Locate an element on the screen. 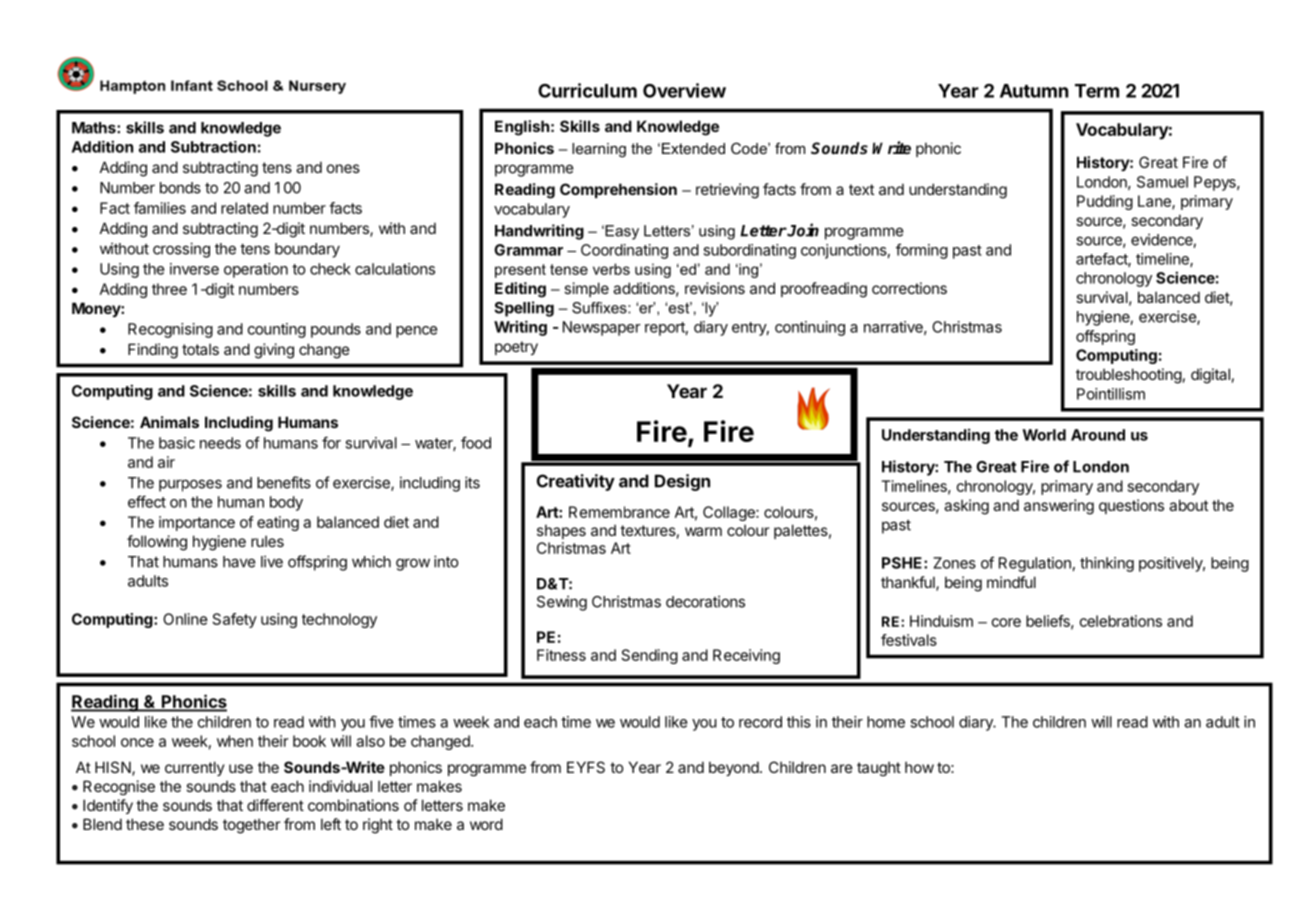 This screenshot has height=924, width=1308. beyond is located at coordinates (735, 768).
